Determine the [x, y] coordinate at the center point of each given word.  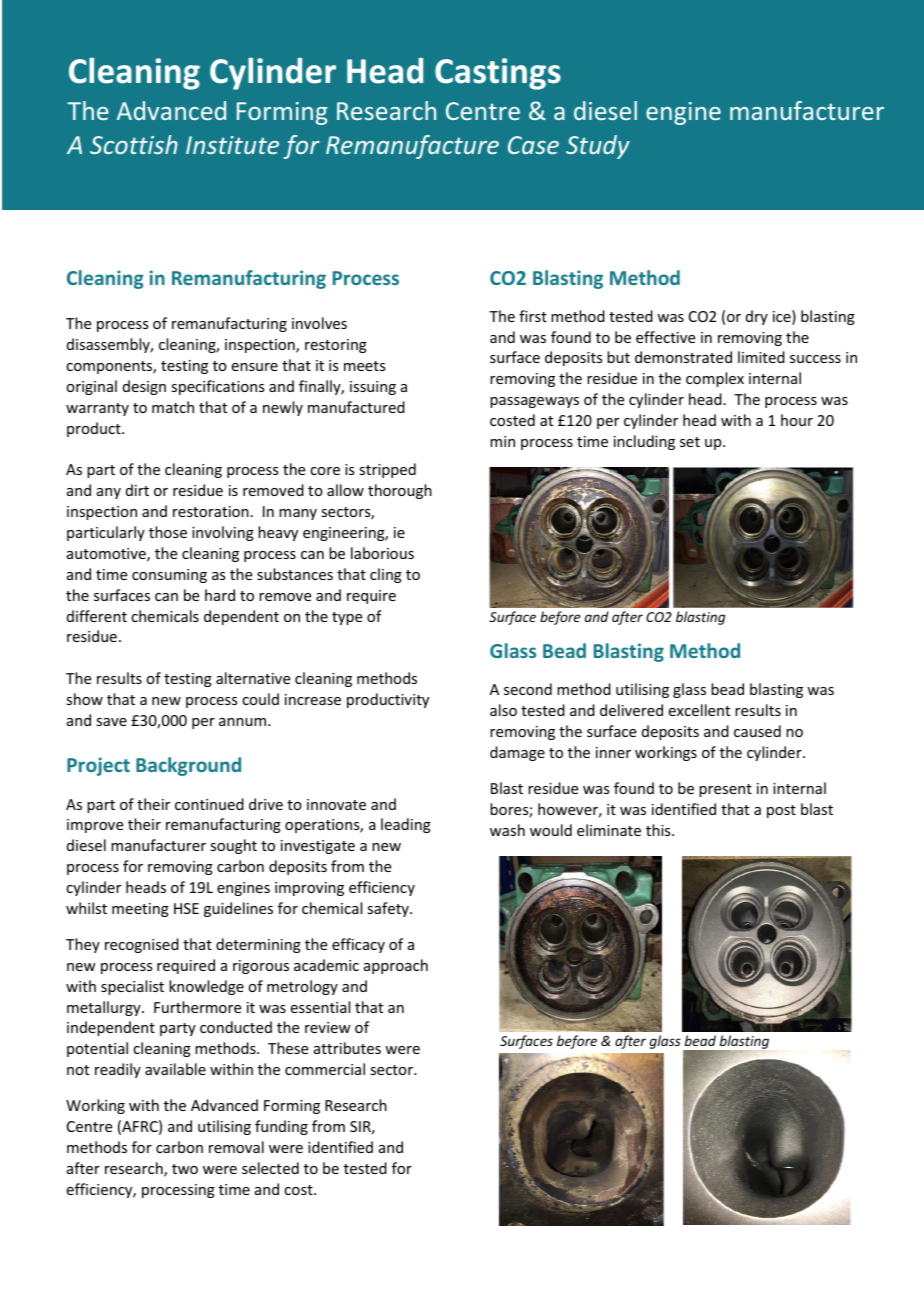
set [690, 442]
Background [188, 766]
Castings [498, 74]
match [173, 407]
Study [598, 147]
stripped [387, 470]
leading [406, 825]
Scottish [134, 144]
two [185, 1169]
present [725, 790]
